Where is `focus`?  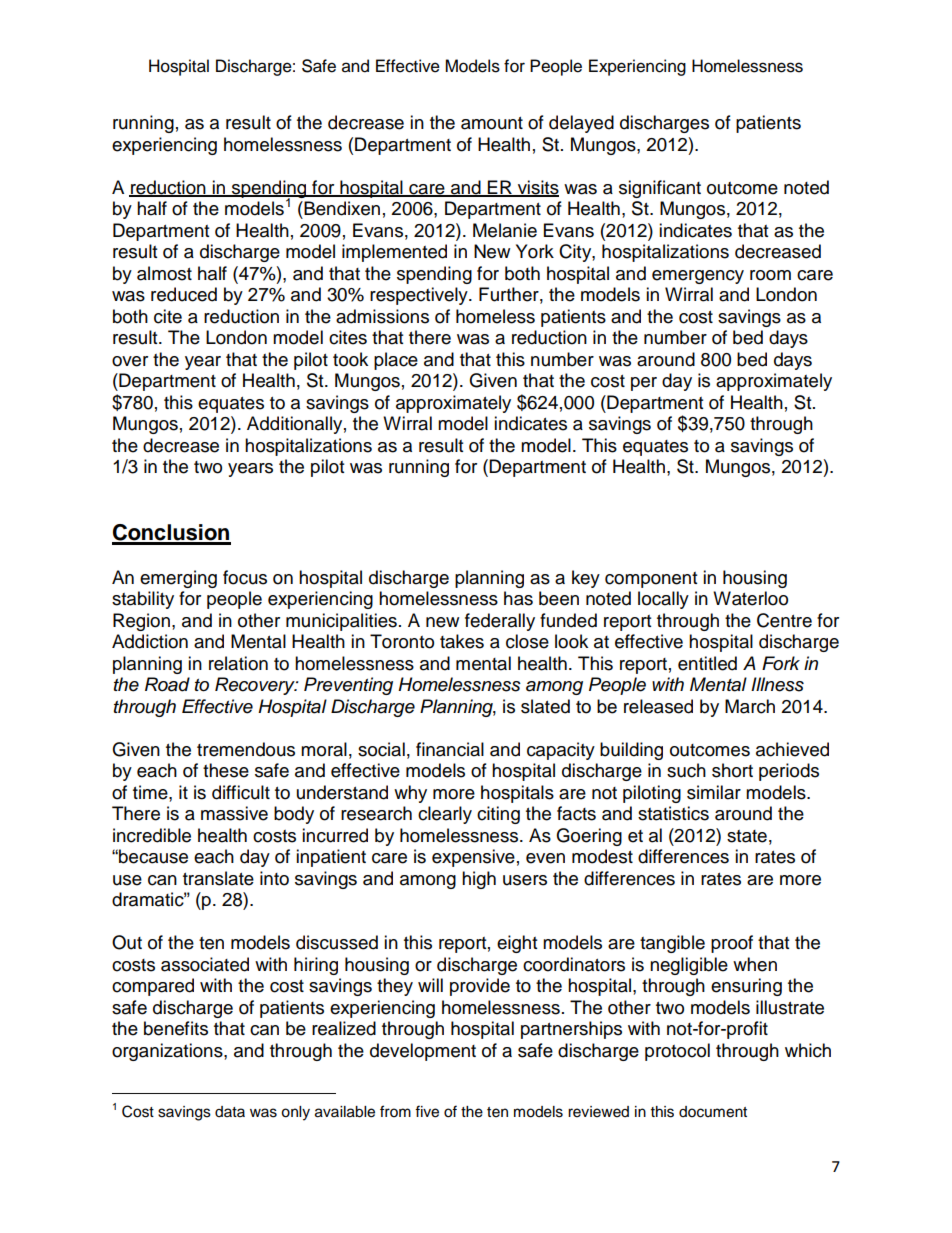
focus is located at coordinates (245, 577).
